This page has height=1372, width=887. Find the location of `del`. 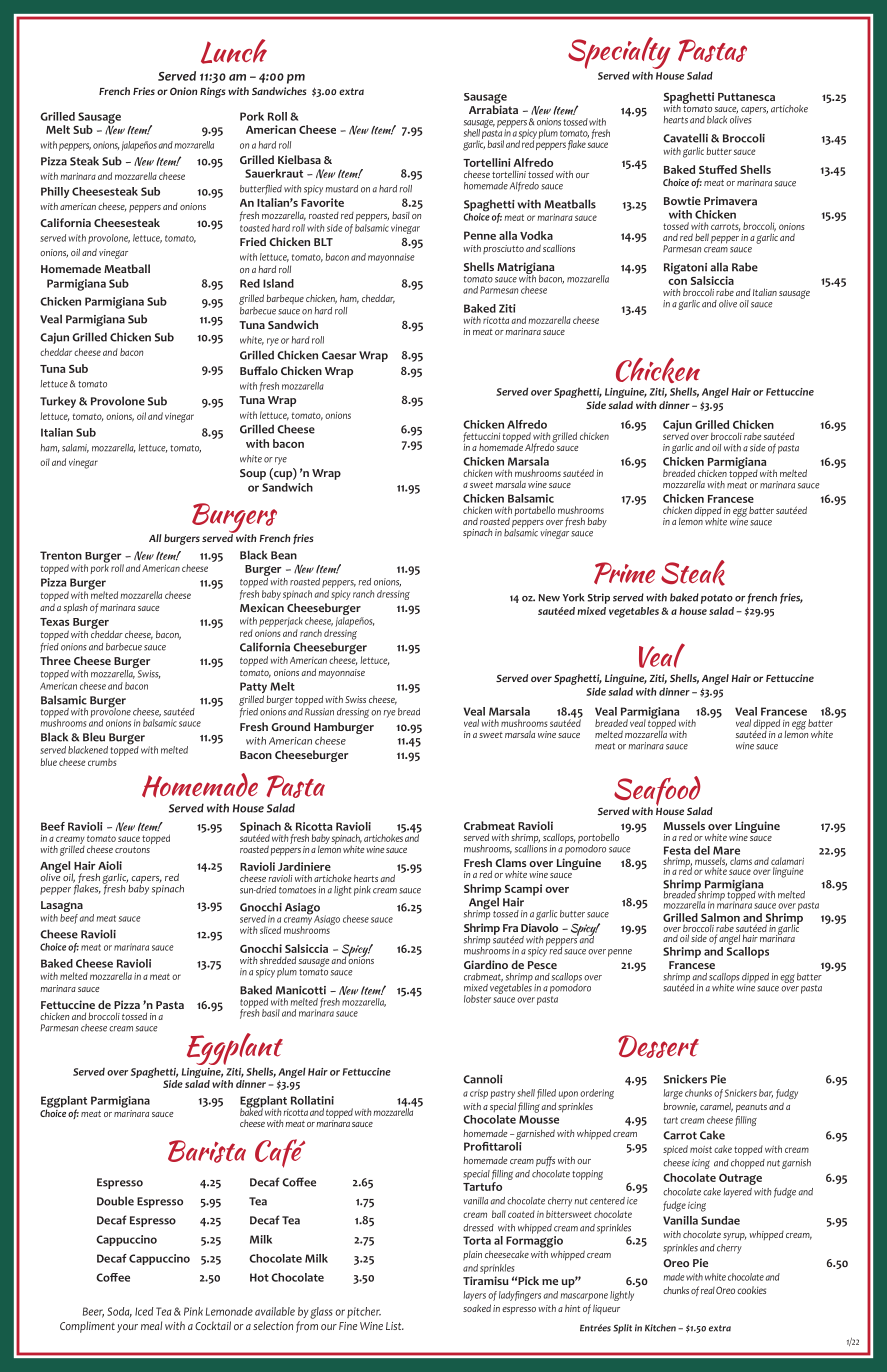

del is located at coordinates (702, 850).
